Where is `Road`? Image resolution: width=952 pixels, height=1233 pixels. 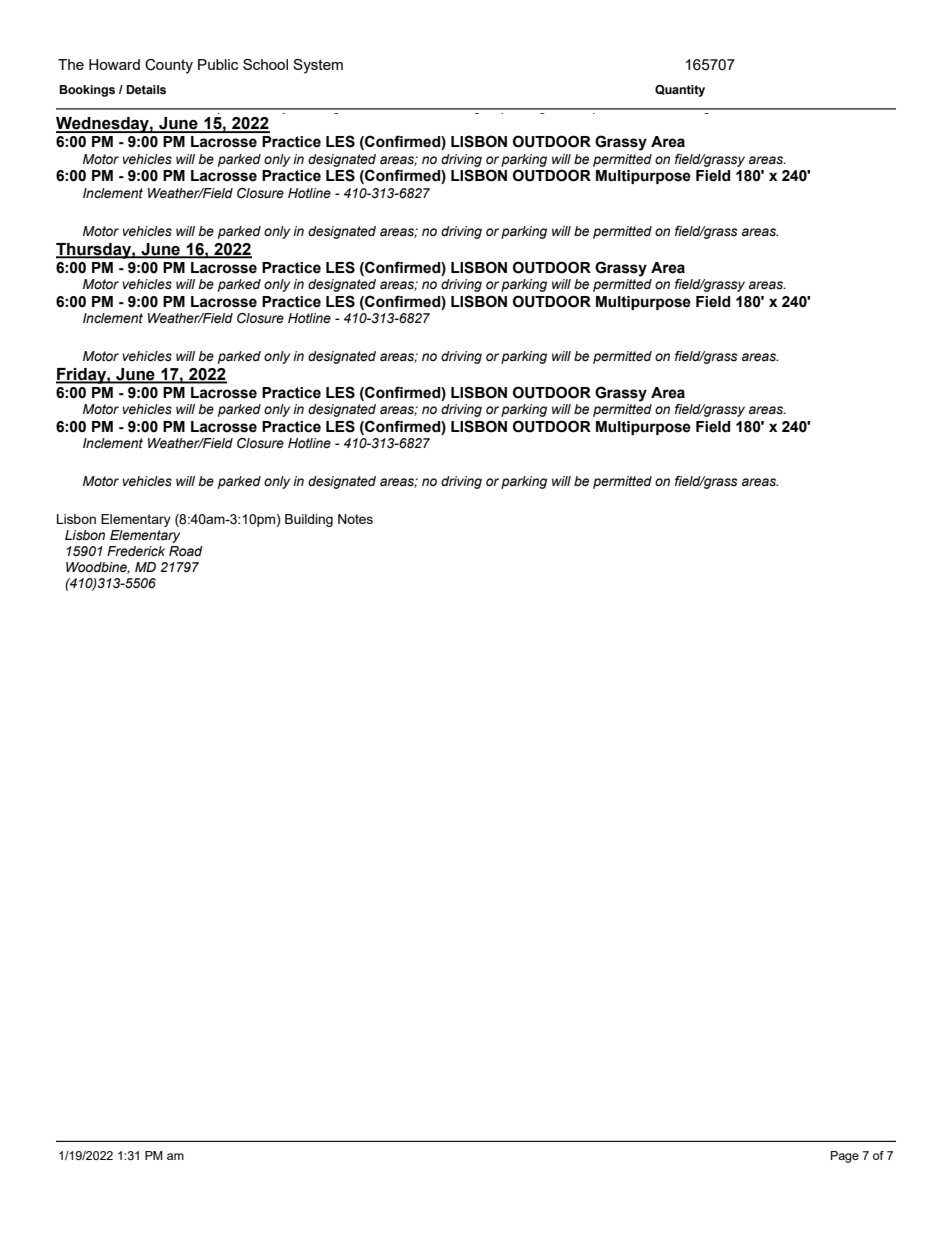
Road is located at coordinates (186, 551).
